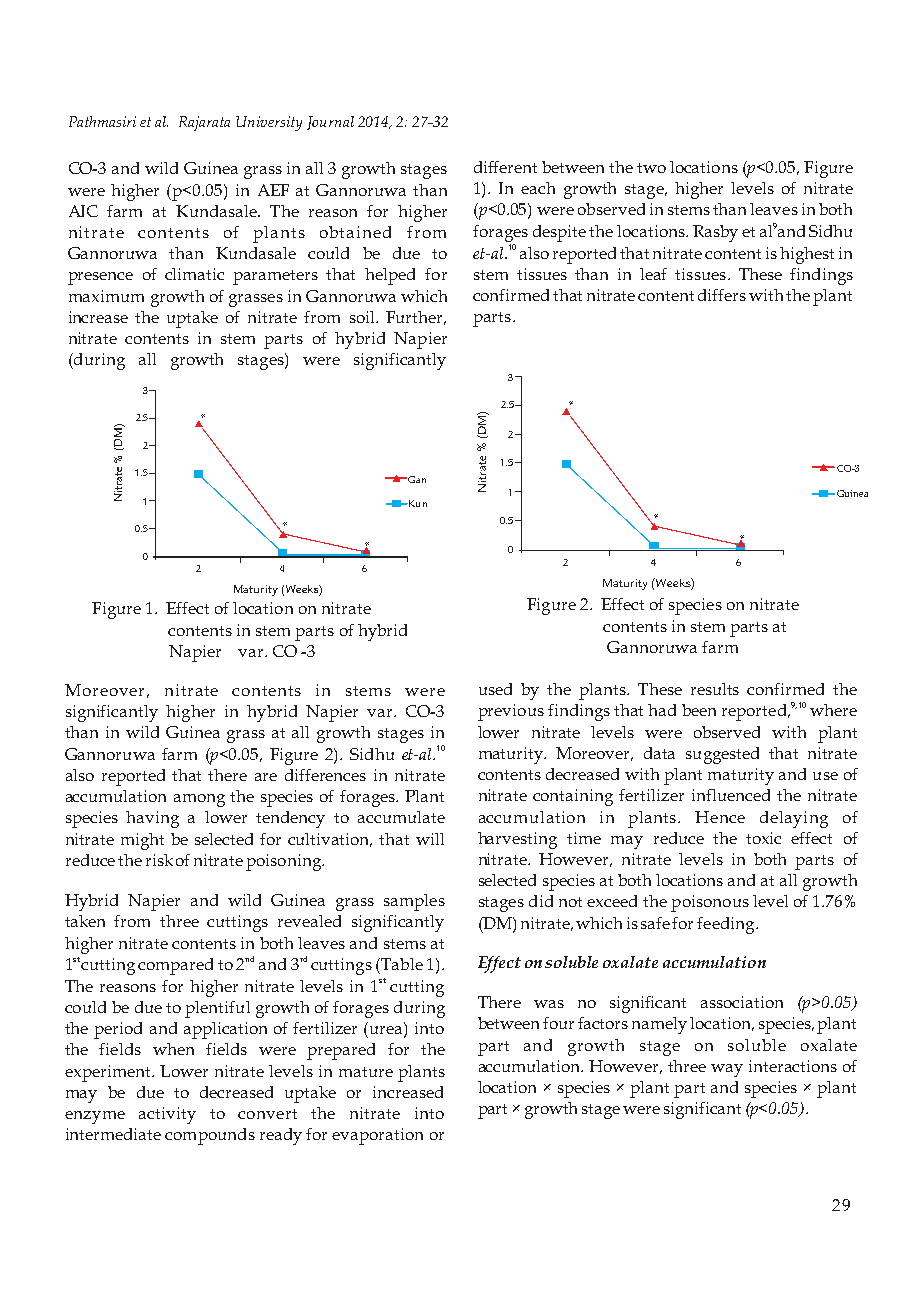 The image size is (924, 1308). Describe the element at coordinates (199, 800) in the page. I see `among` at that location.
